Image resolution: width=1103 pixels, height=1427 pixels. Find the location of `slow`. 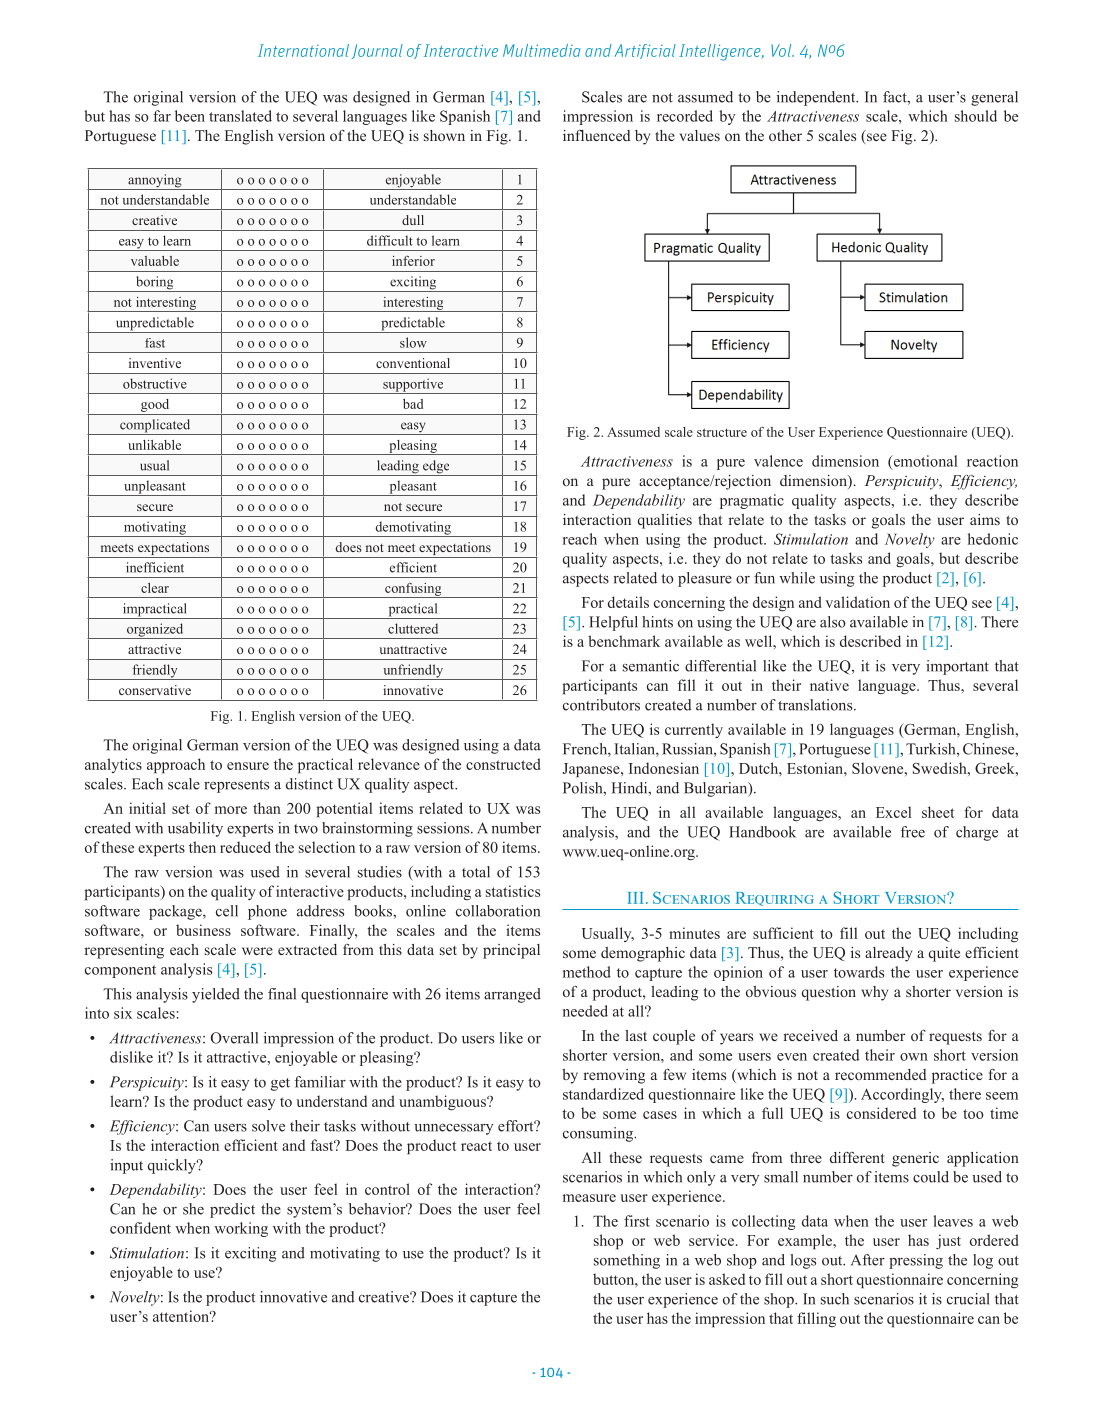

slow is located at coordinates (413, 342).
